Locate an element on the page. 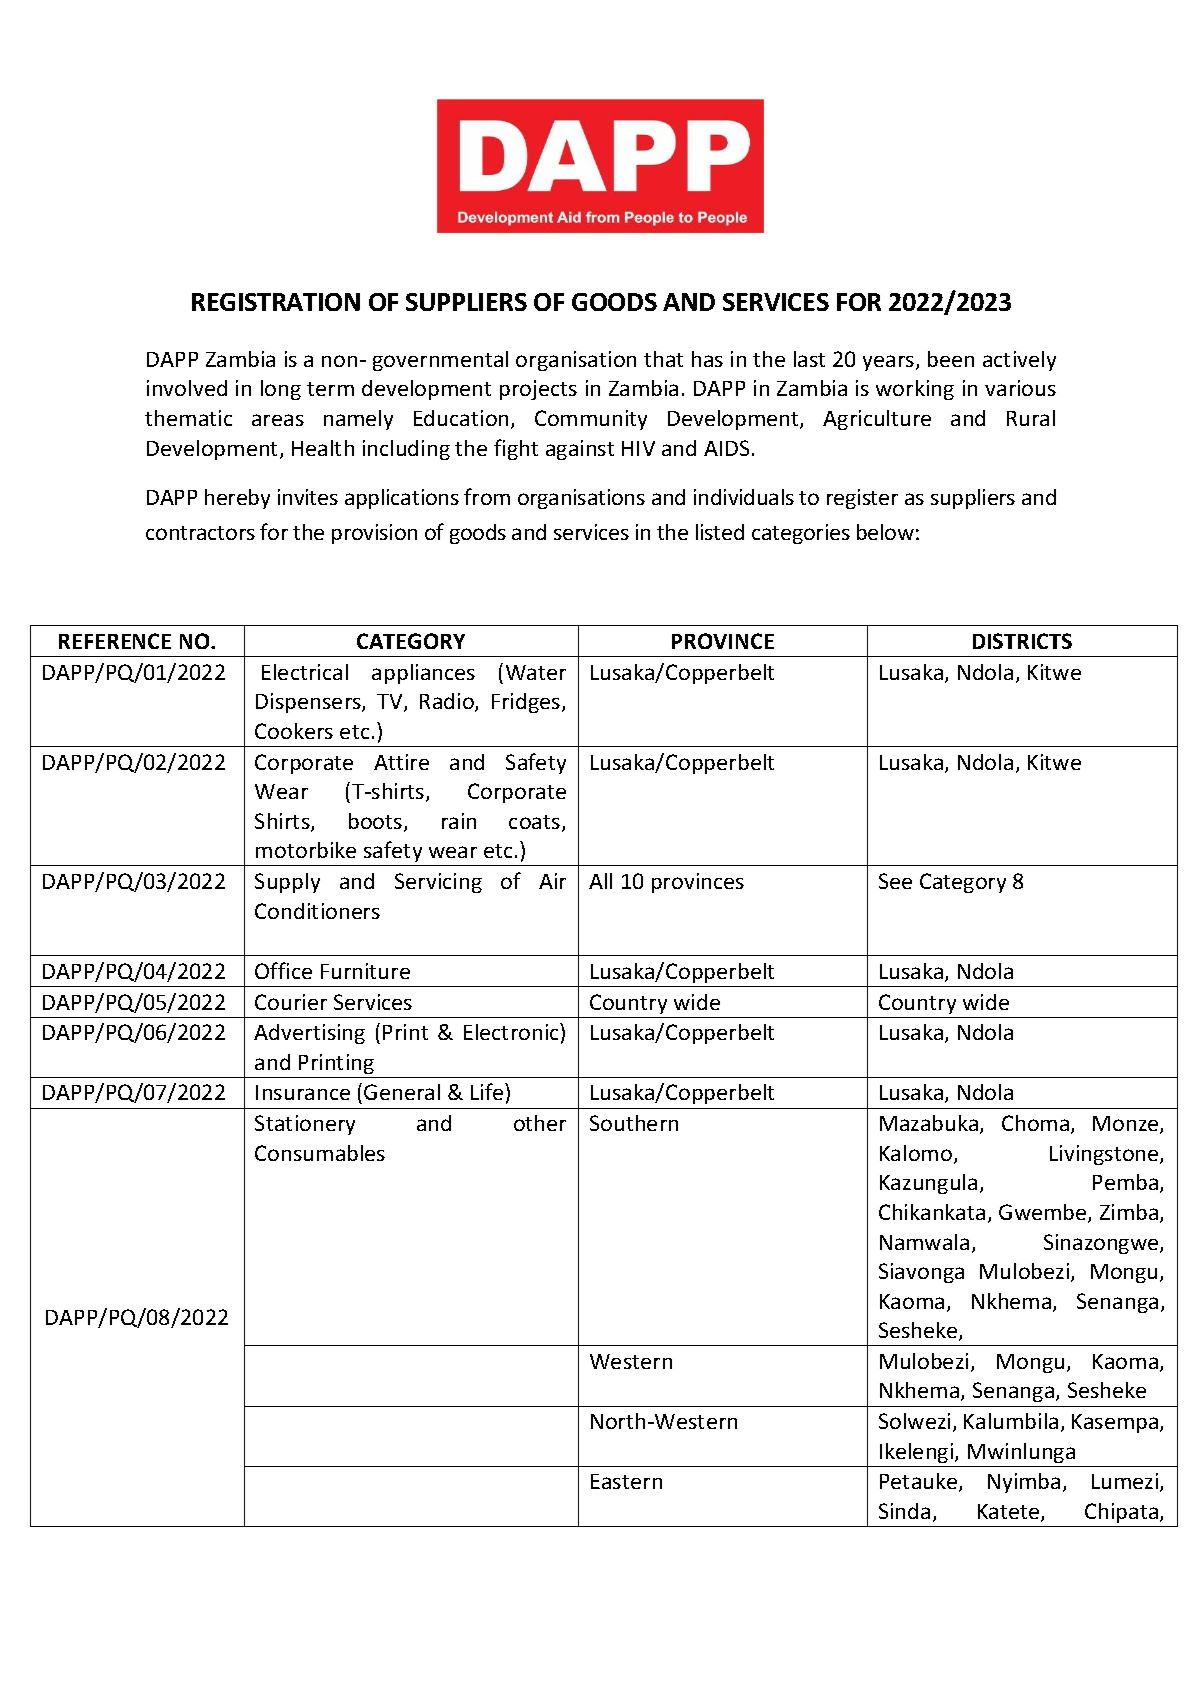 The height and width of the document is (1702, 1203). Livingstone is located at coordinates (1105, 1155).
